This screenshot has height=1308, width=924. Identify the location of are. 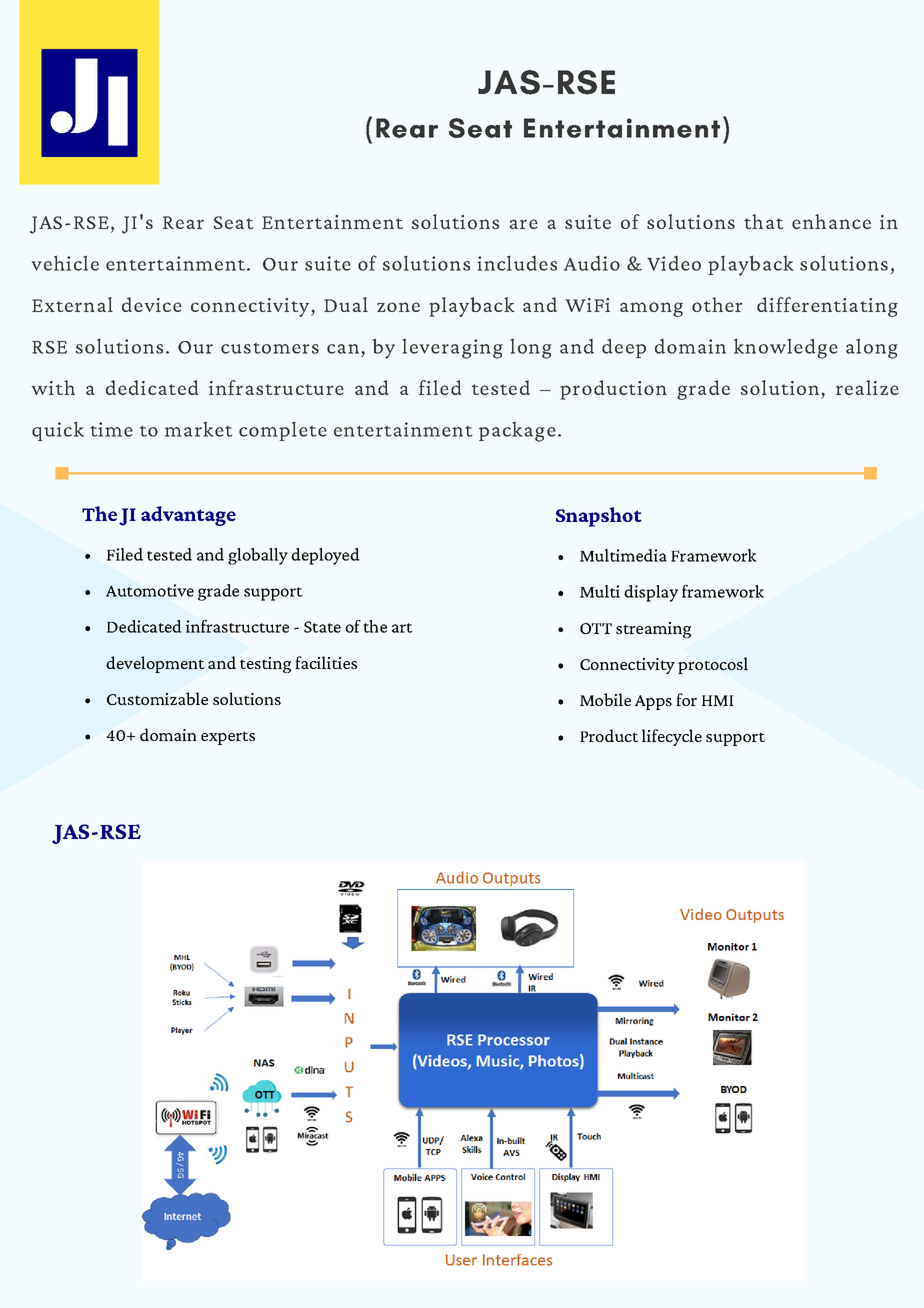
(524, 224).
